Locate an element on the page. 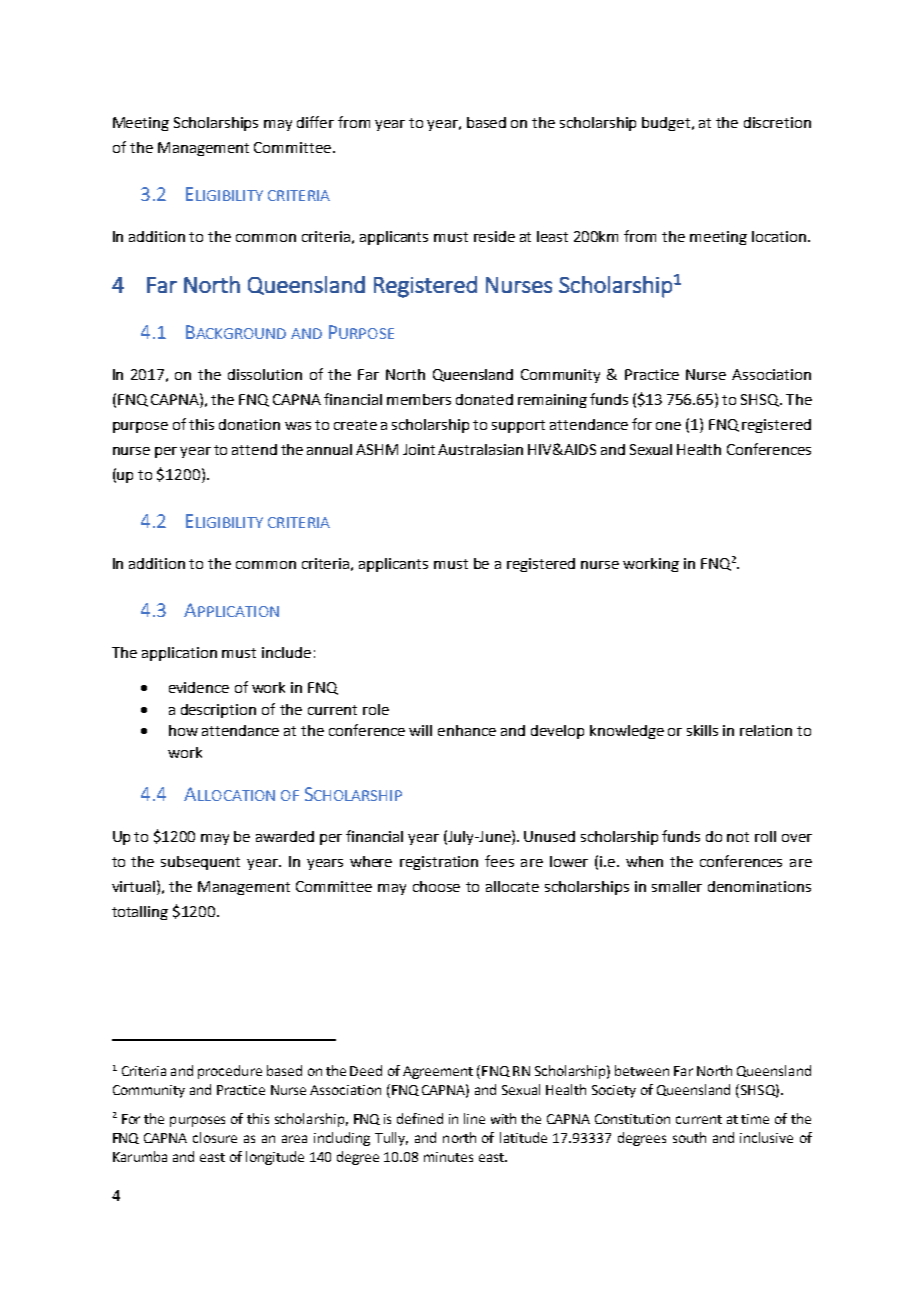 This document has width=924, height=1308. one is located at coordinates (668, 426).
